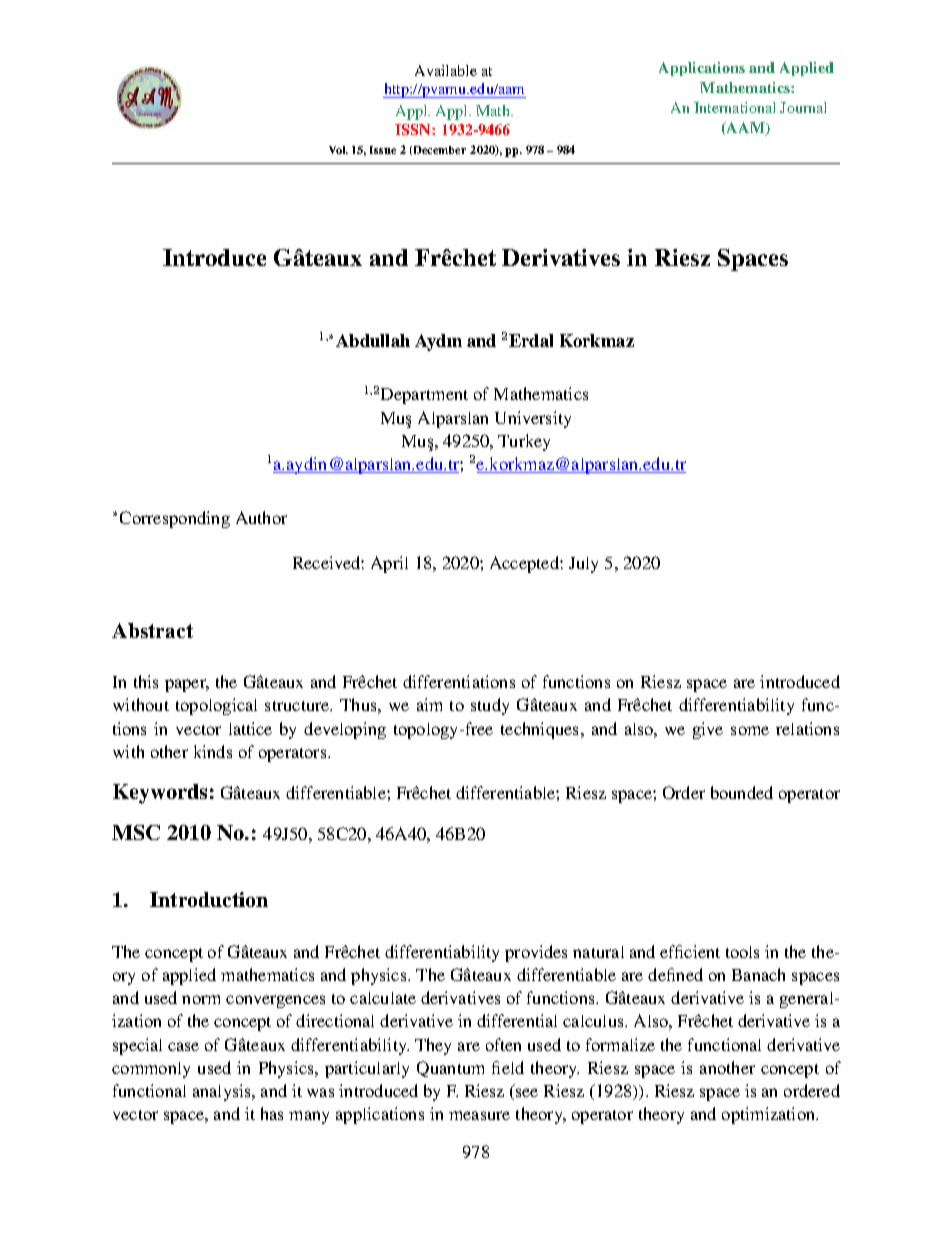 The height and width of the screenshot is (1233, 952). What do you see at coordinates (152, 630) in the screenshot?
I see `Abstract` at bounding box center [152, 630].
